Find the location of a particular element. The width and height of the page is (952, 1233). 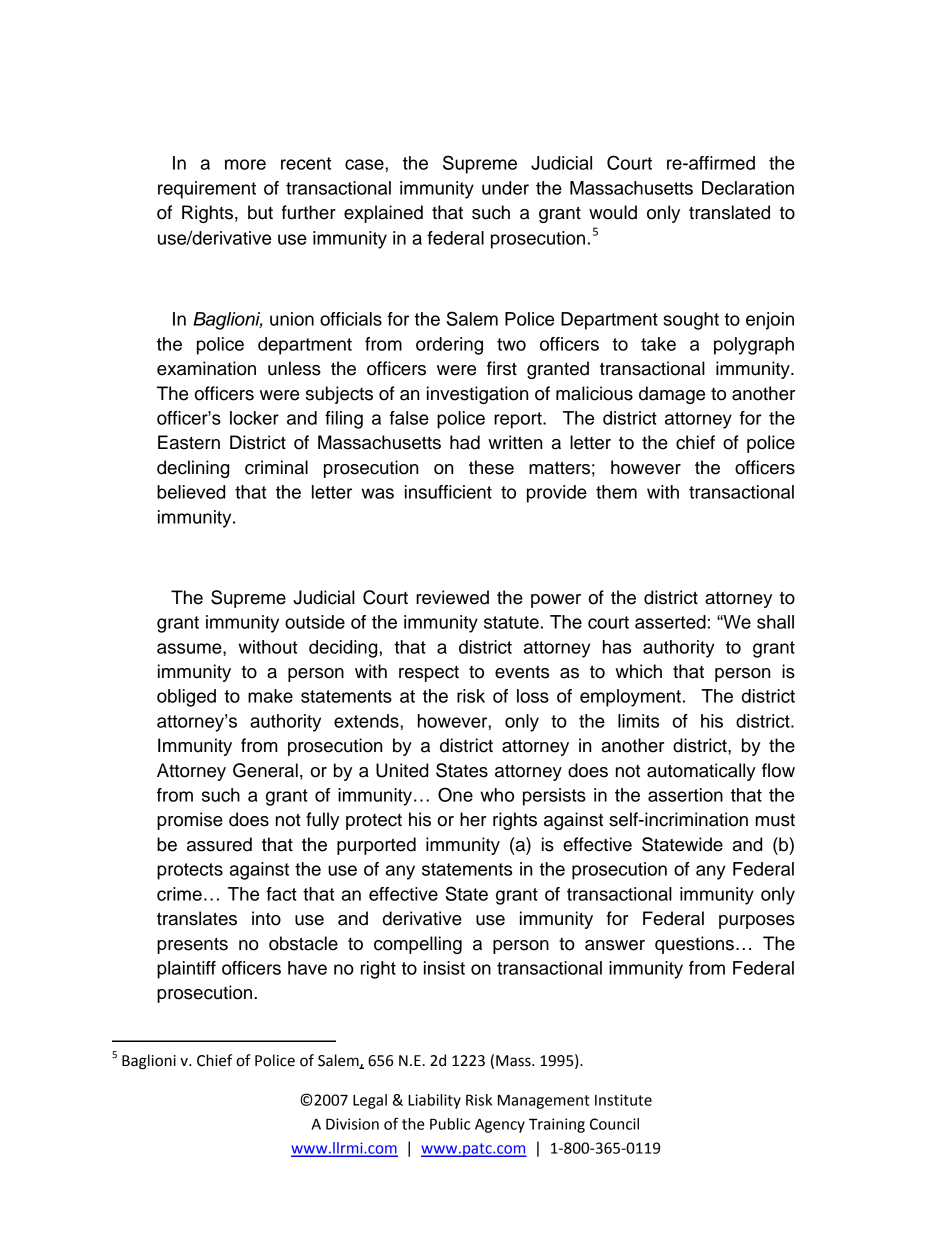

first is located at coordinates (502, 368).
